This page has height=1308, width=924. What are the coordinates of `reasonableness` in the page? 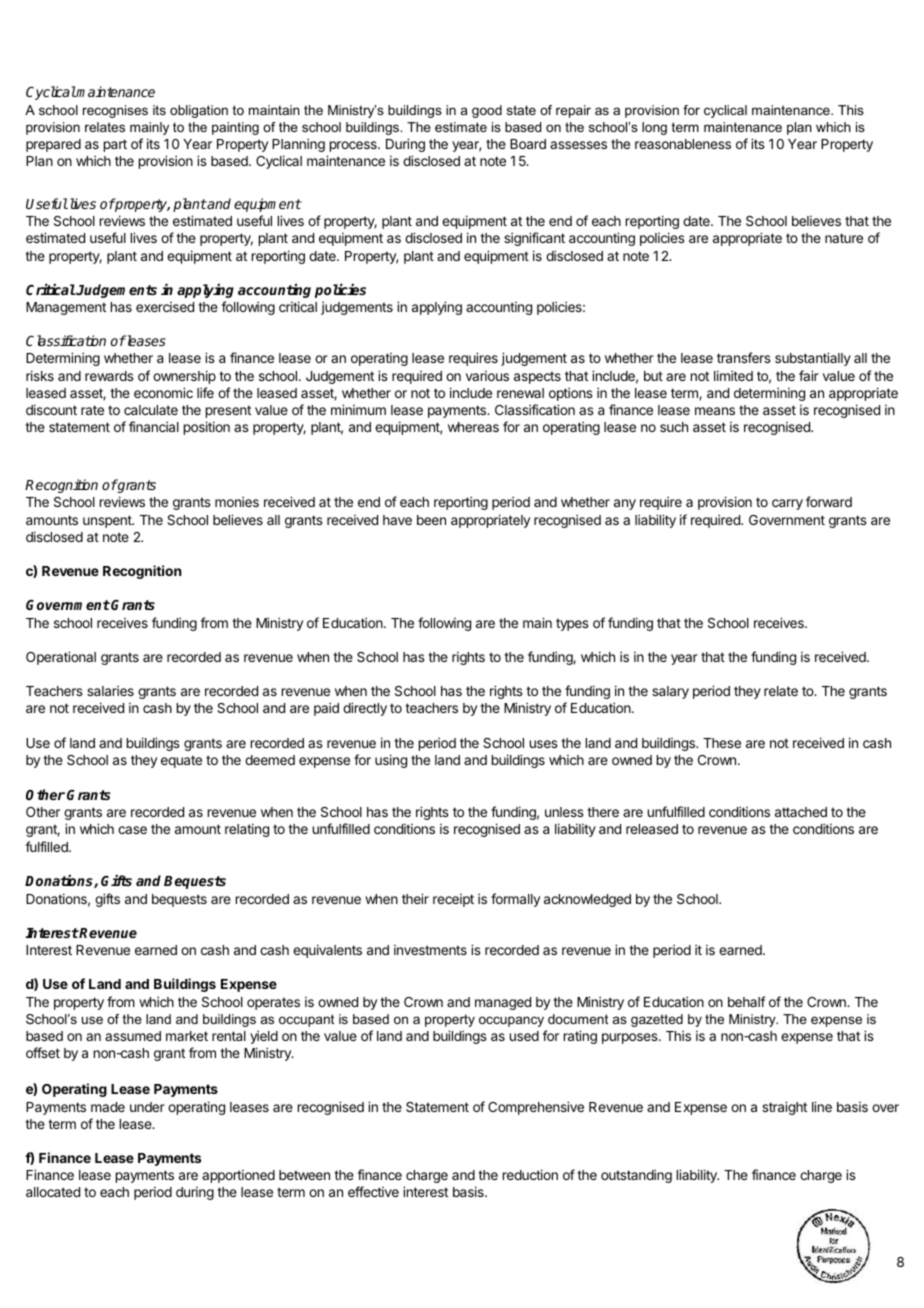 It's located at (683, 144).
